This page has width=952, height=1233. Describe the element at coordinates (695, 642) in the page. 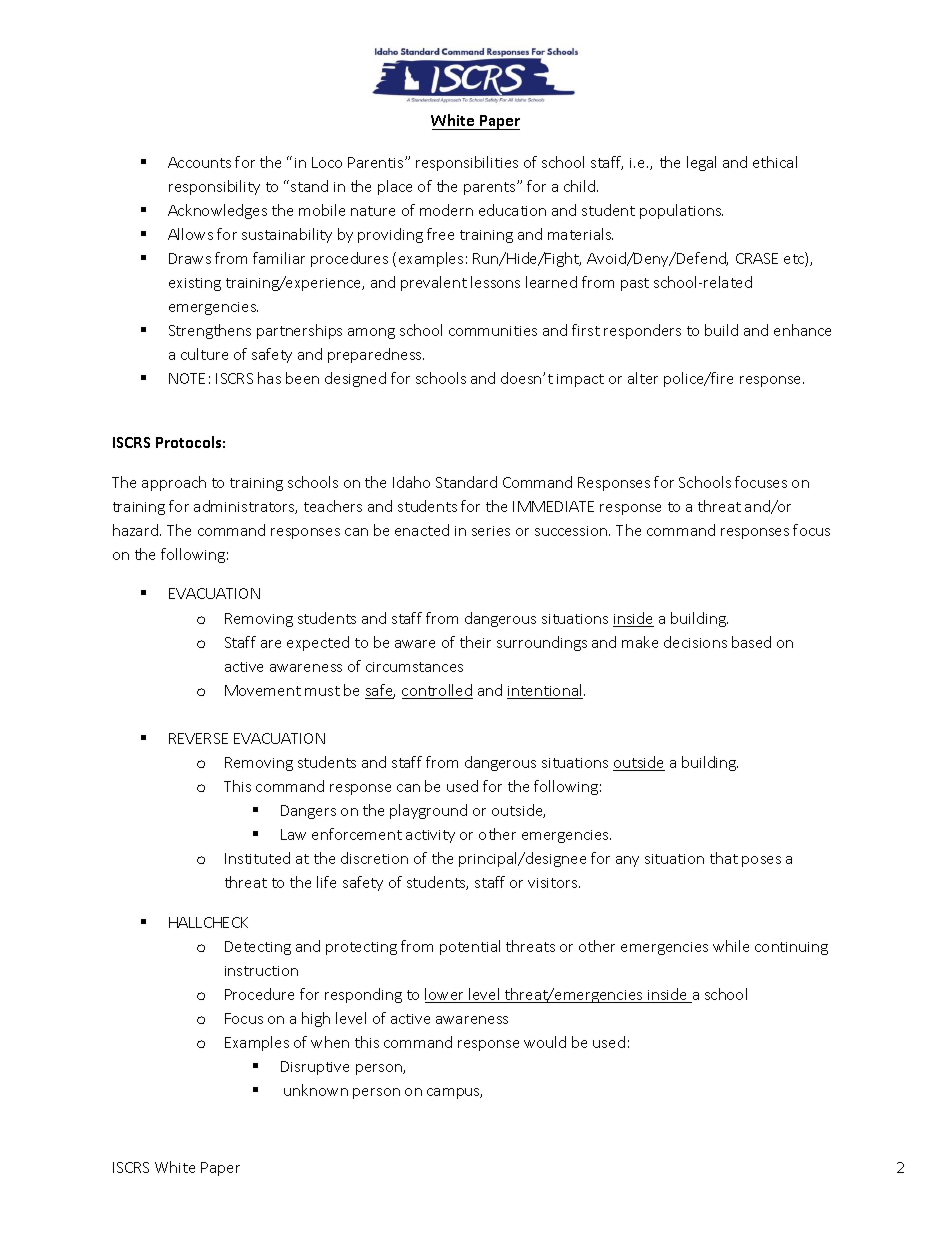

I see `decisions` at that location.
